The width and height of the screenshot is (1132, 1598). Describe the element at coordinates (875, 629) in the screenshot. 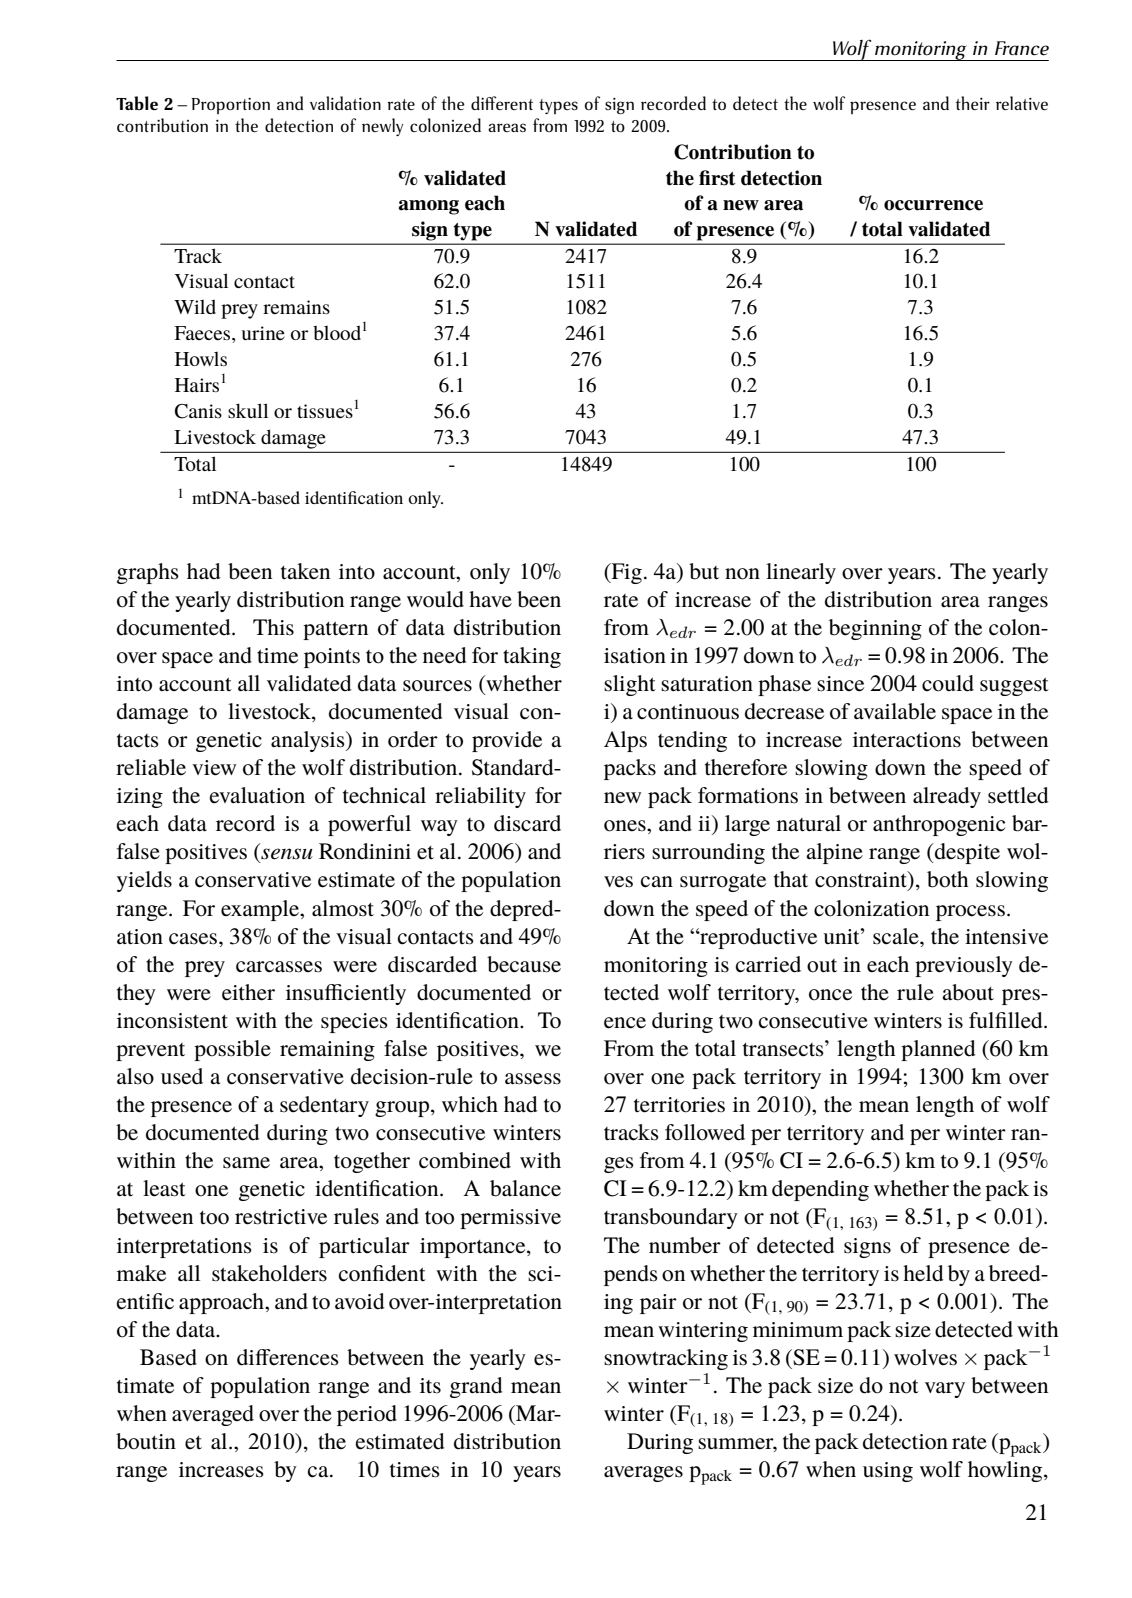

I see `beginning` at that location.
